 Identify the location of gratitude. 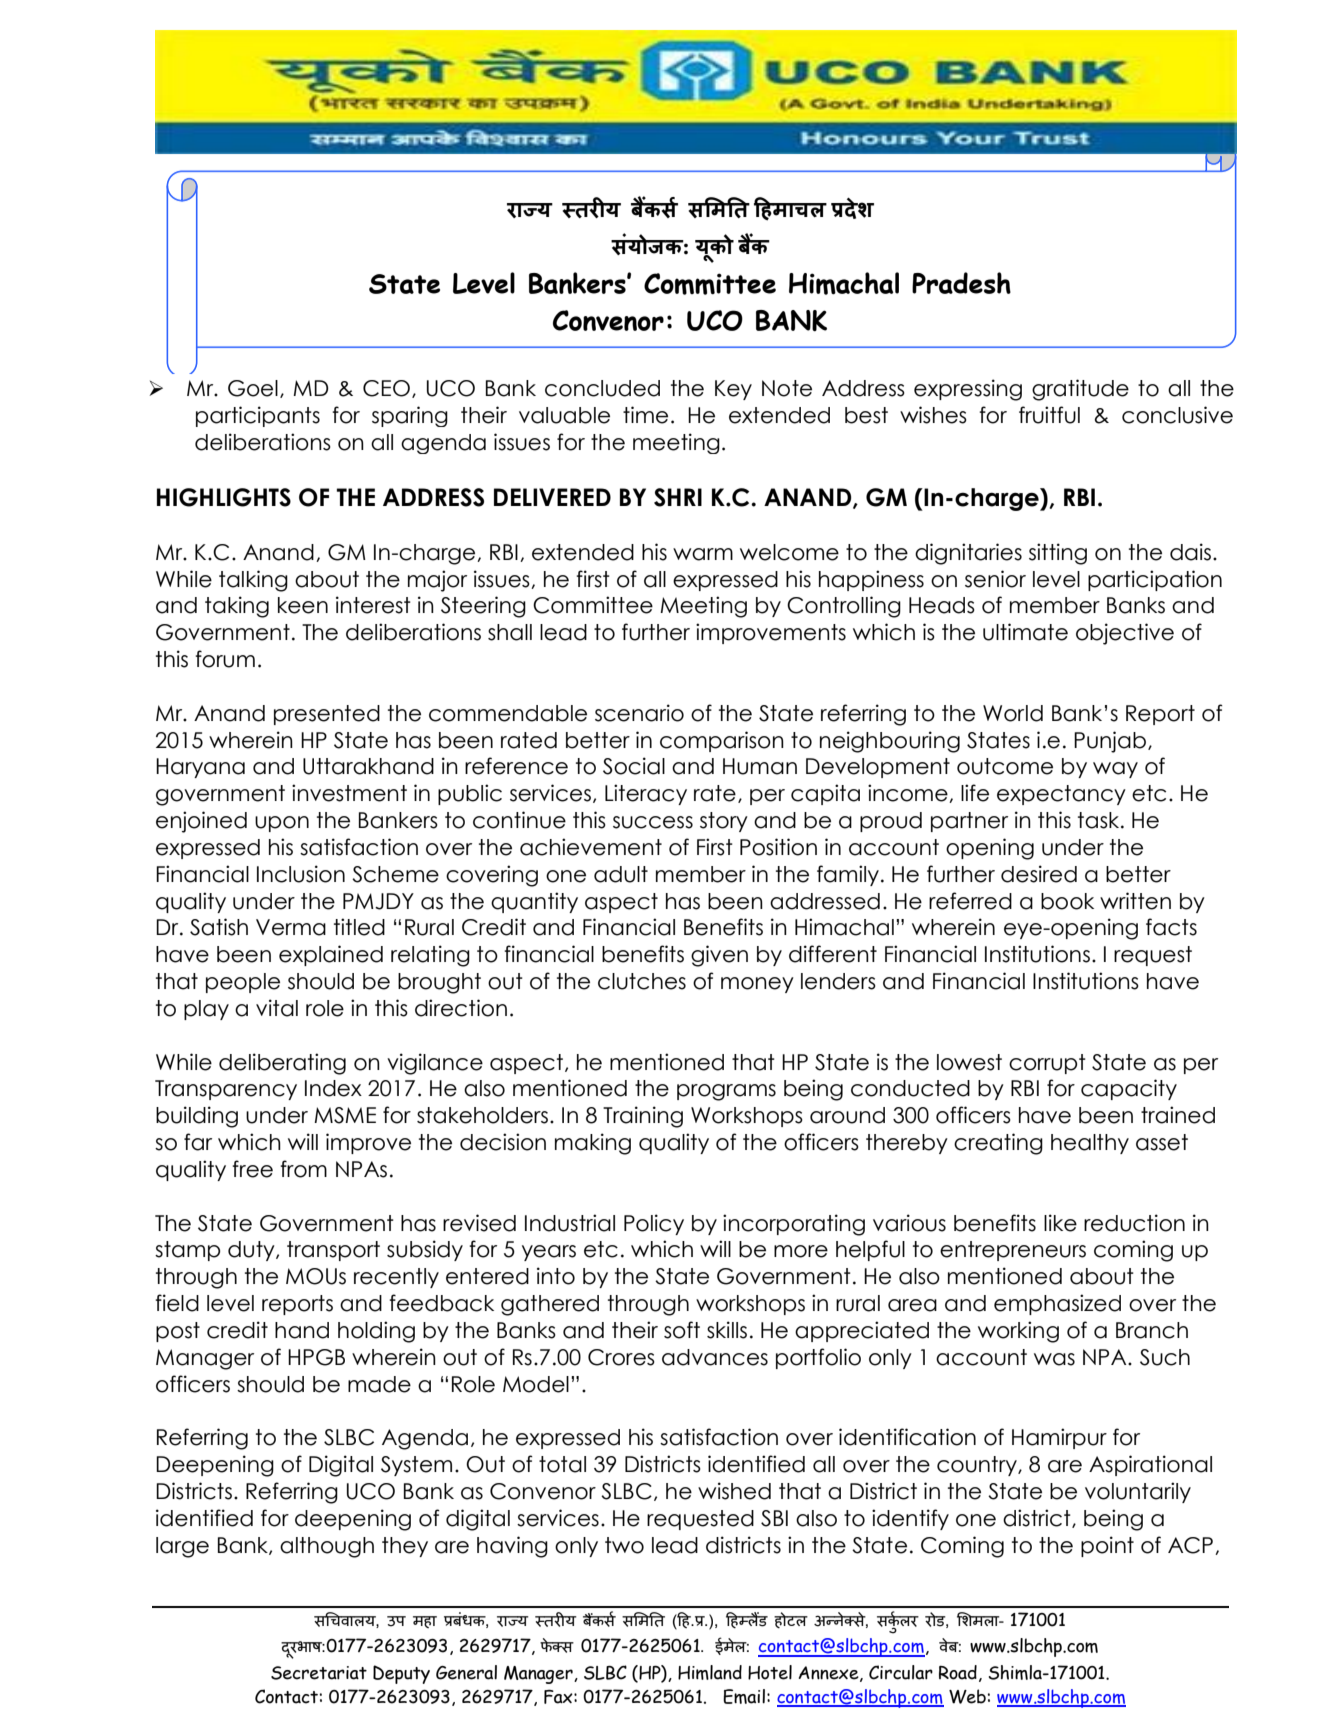
(1080, 390).
